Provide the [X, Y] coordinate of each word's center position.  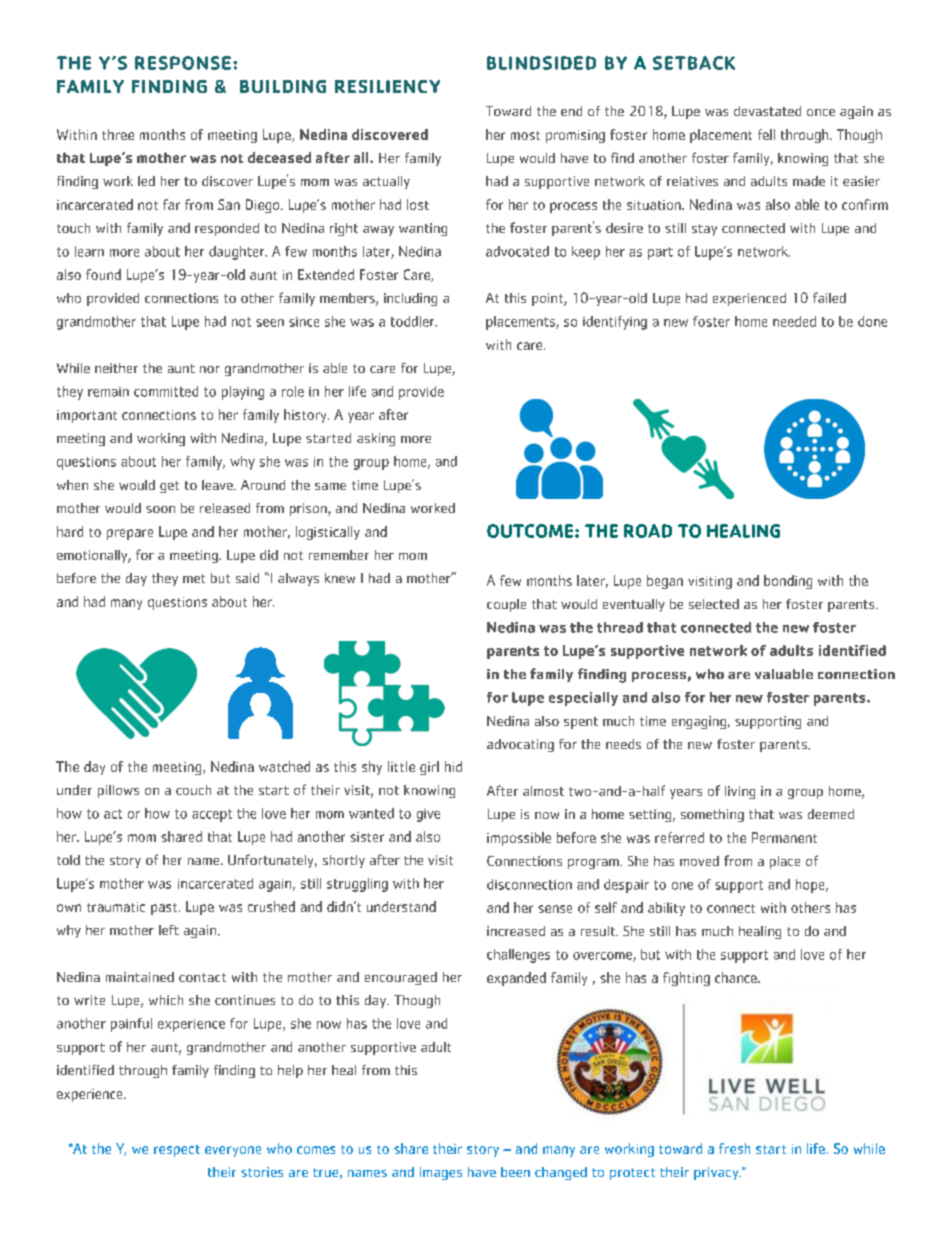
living [740, 792]
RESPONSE [183, 63]
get [169, 487]
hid [453, 766]
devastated [767, 111]
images [441, 1173]
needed [794, 321]
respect [177, 1151]
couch [193, 790]
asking [376, 439]
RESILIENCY [387, 86]
